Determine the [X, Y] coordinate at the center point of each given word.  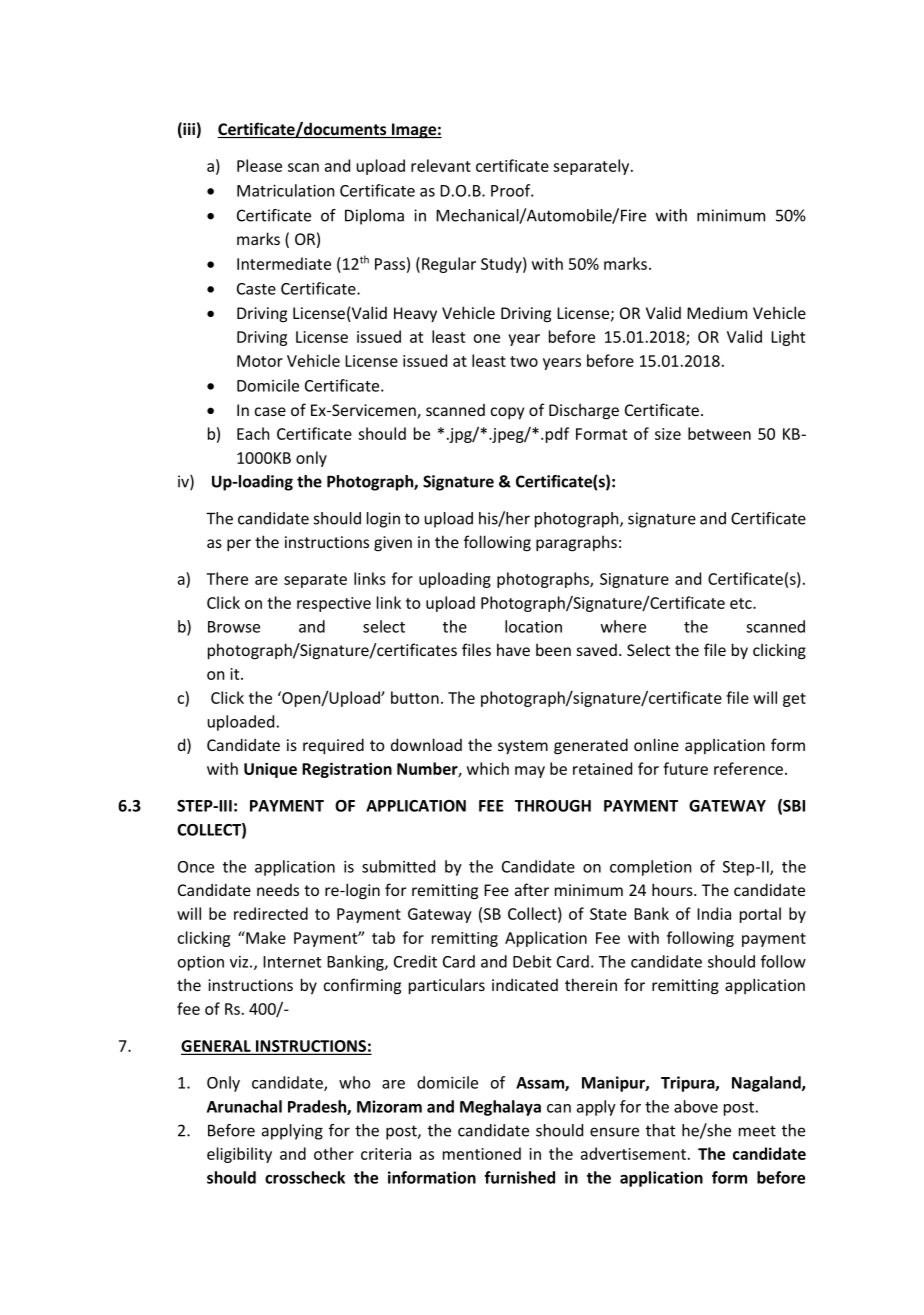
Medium [717, 312]
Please [259, 165]
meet [757, 1131]
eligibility [239, 1155]
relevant [441, 165]
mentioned [482, 1153]
